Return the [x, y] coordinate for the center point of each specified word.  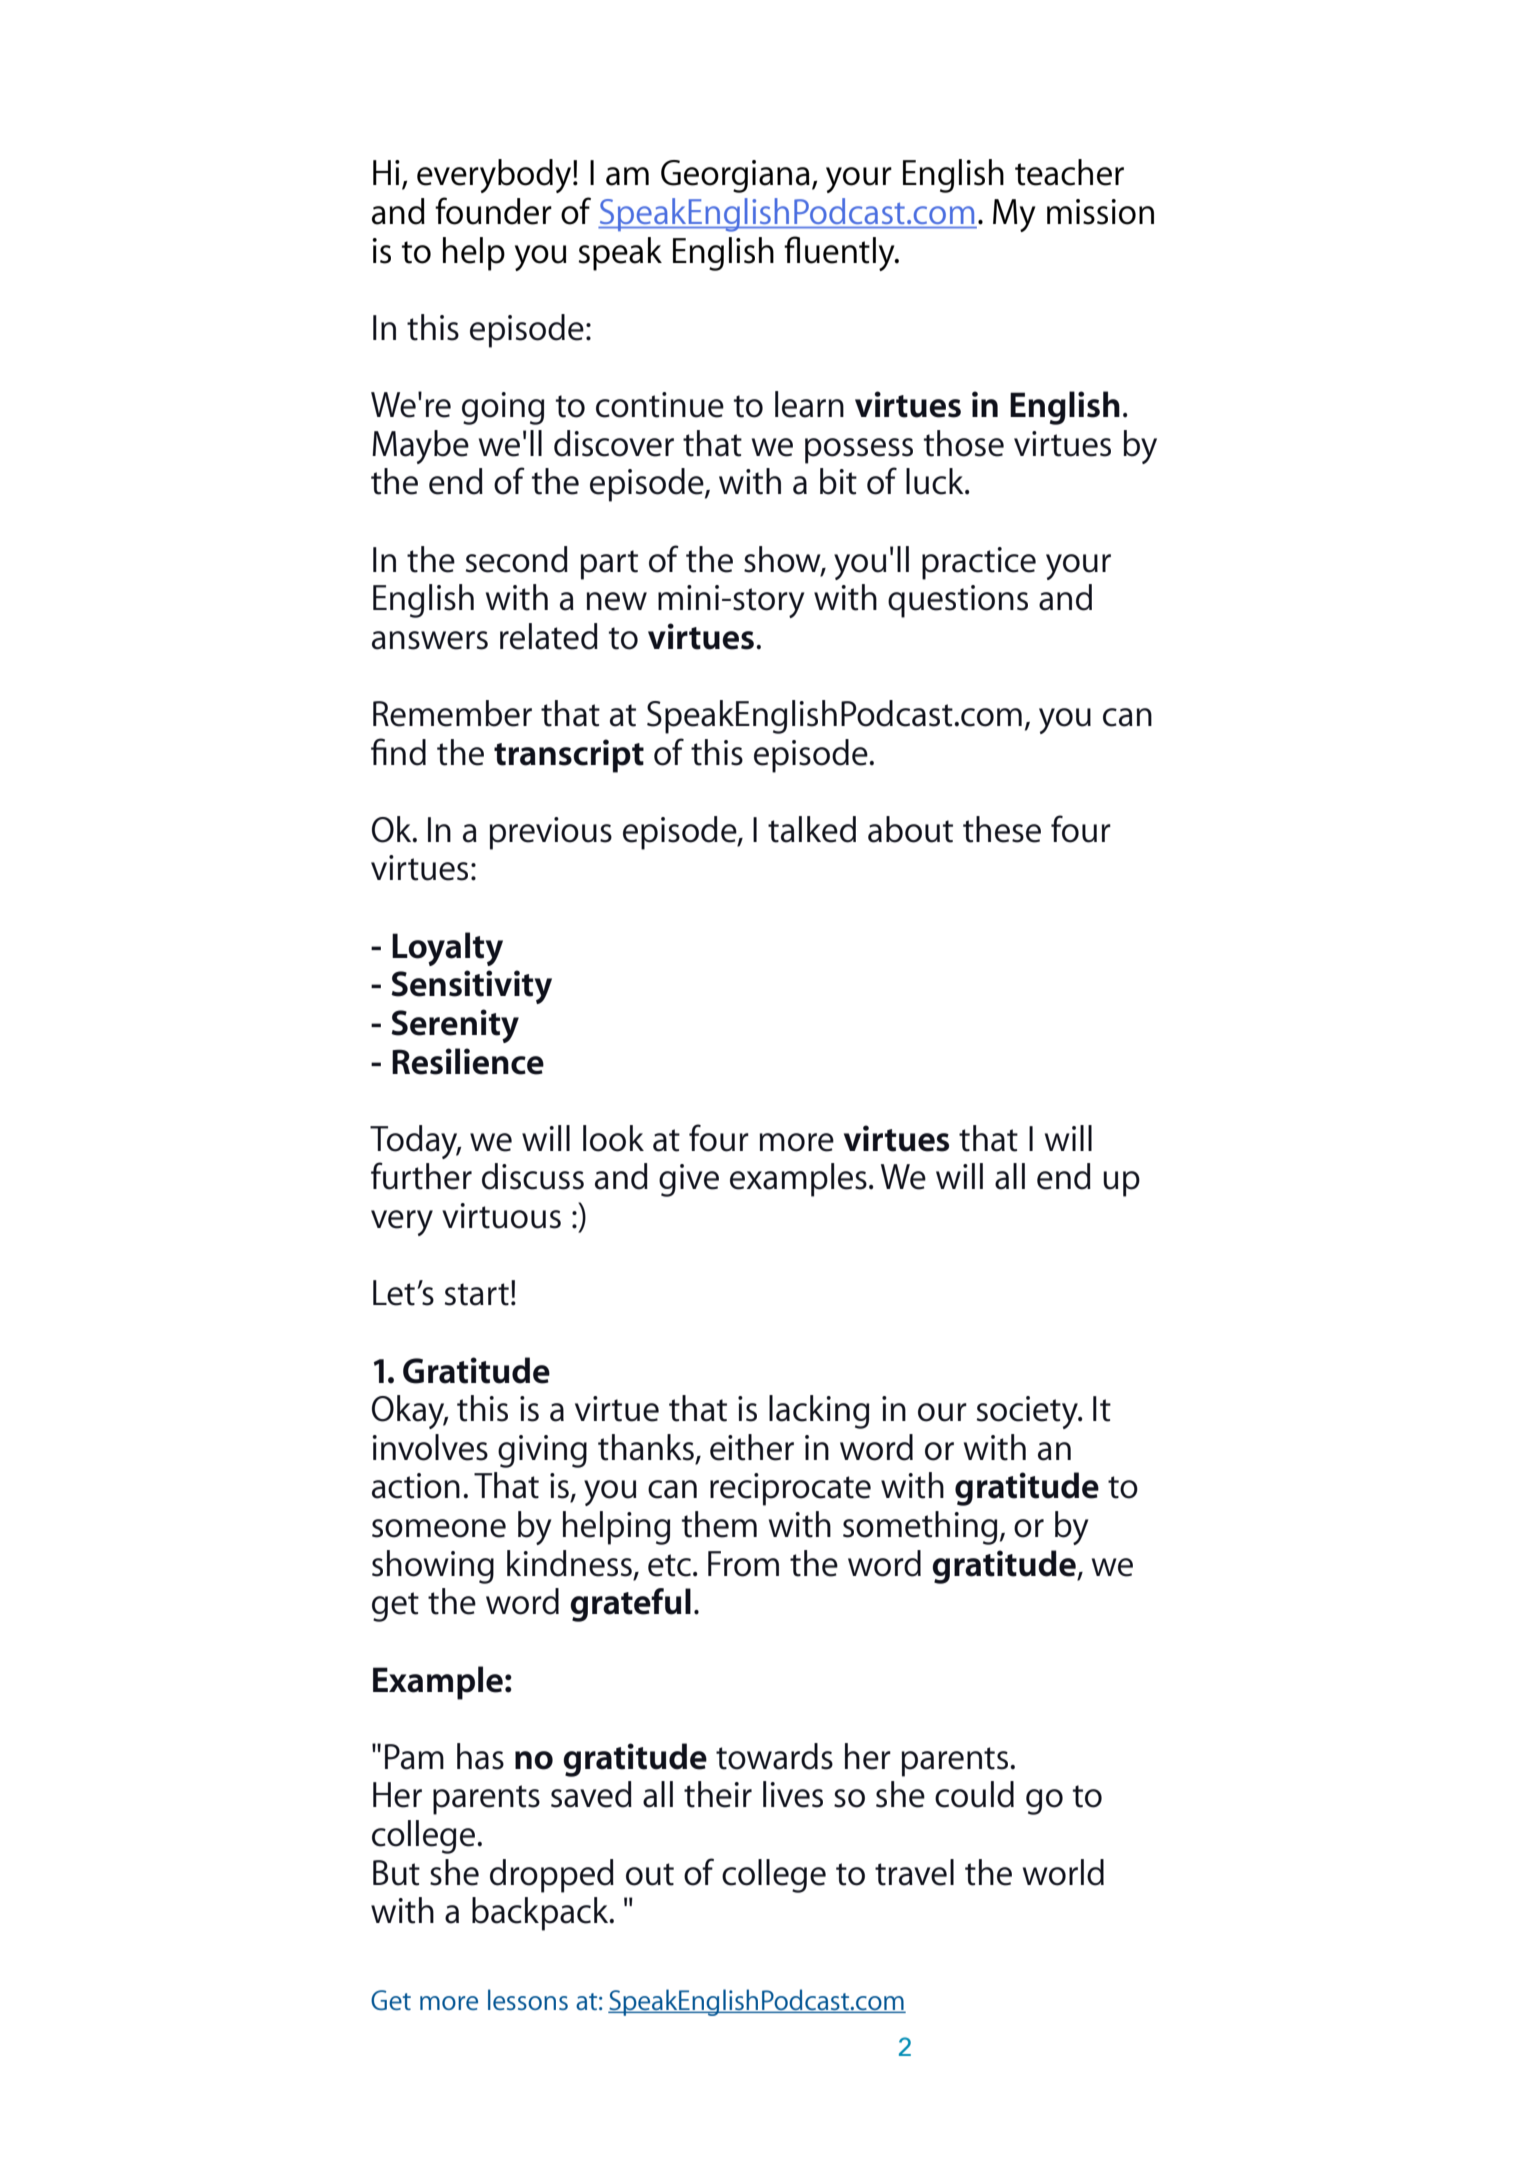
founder [493, 211]
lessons [528, 1999]
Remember [452, 713]
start [477, 1294]
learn [809, 404]
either [752, 1447]
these [1002, 829]
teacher [1069, 172]
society [1028, 1412]
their [718, 1794]
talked [812, 829]
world [1063, 1872]
